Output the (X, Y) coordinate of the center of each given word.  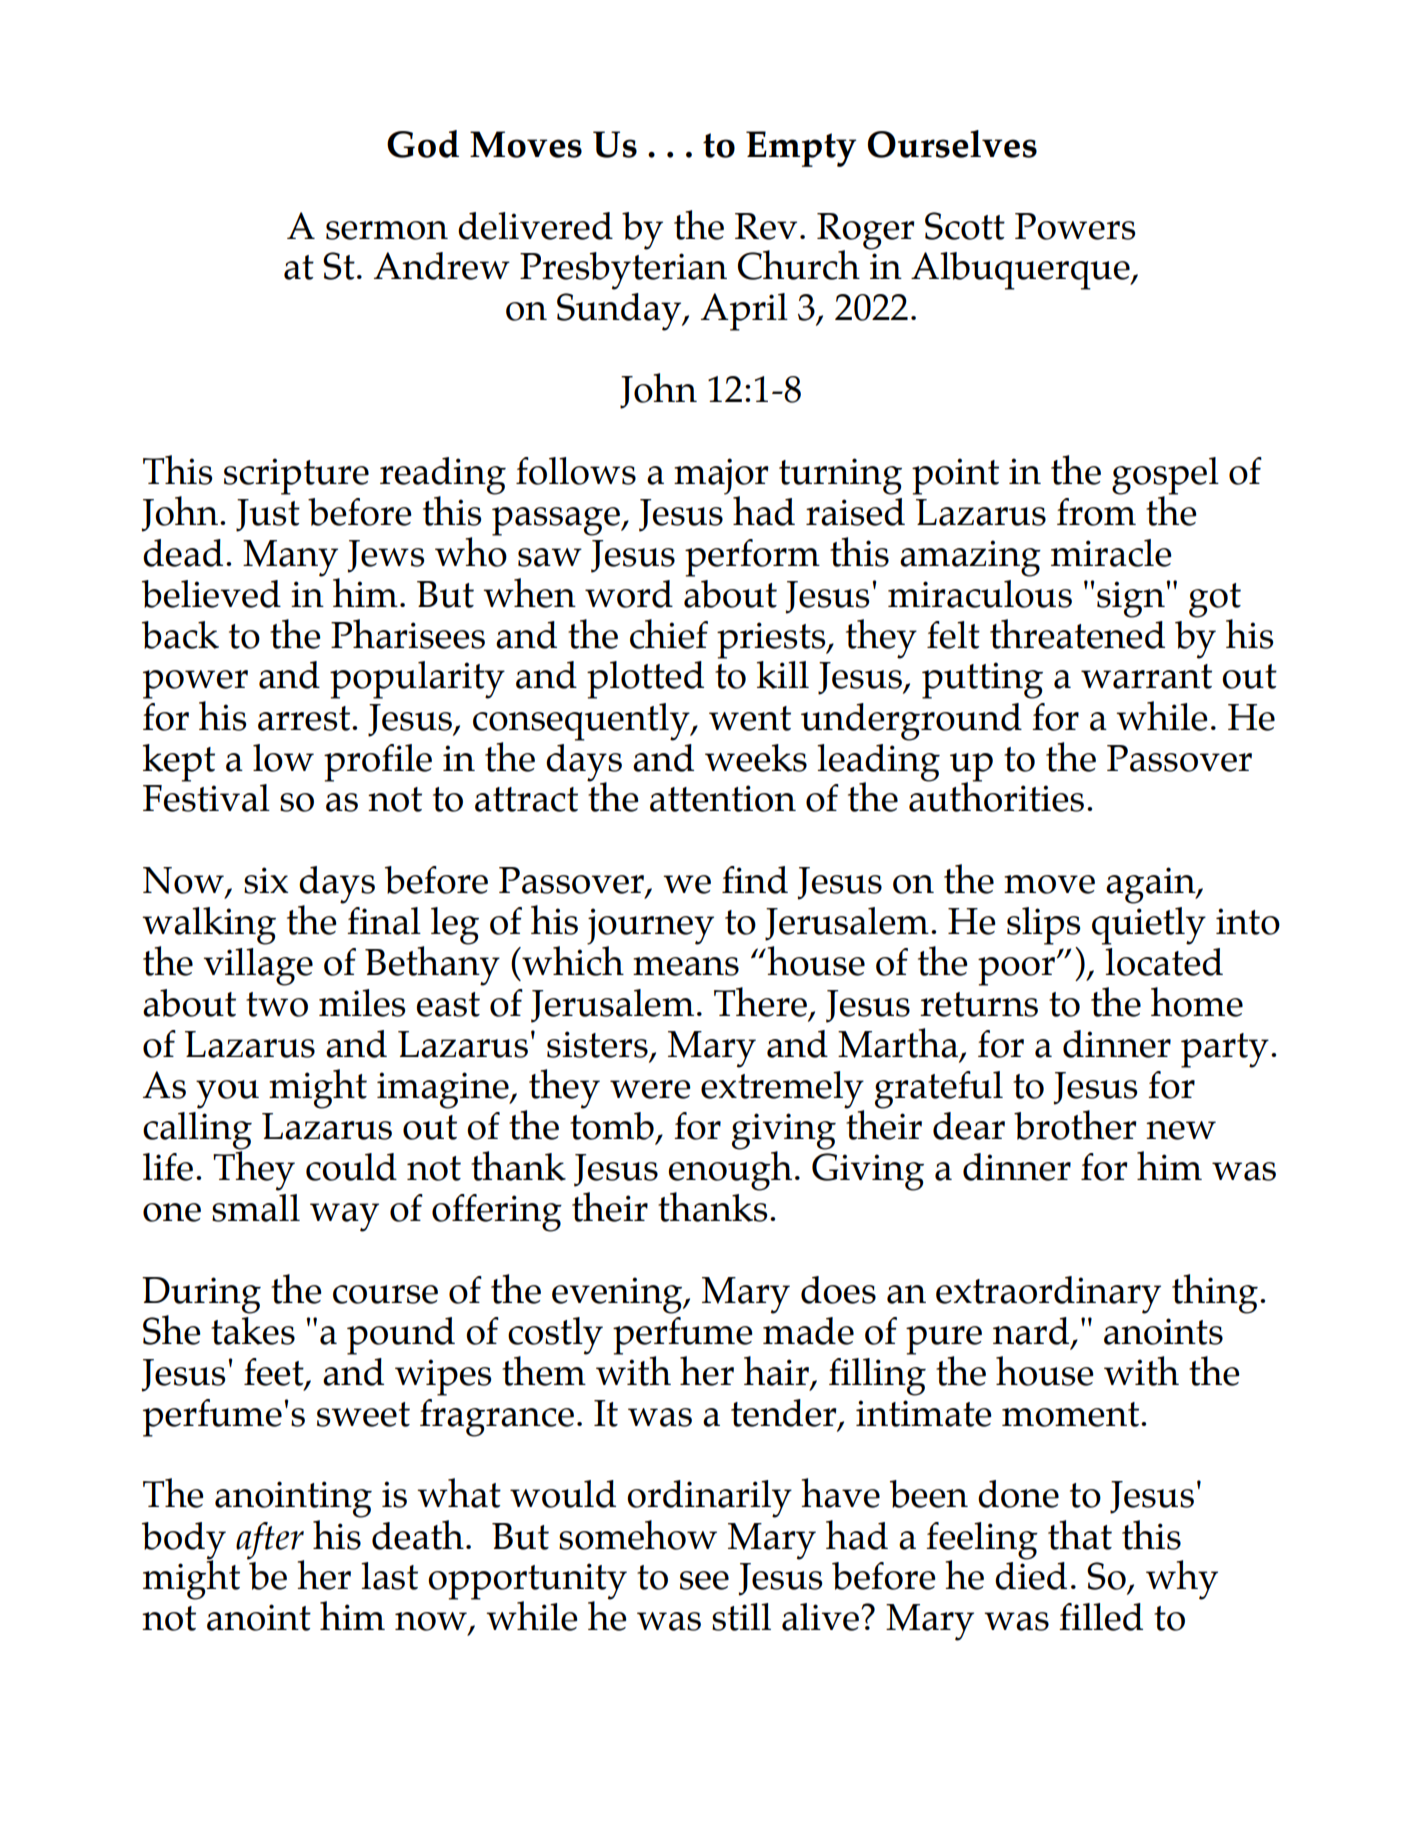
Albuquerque (1021, 271)
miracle (1111, 553)
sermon (387, 230)
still (741, 1617)
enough (730, 1170)
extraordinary (1048, 1295)
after (270, 1541)
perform (752, 558)
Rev (766, 226)
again (1152, 885)
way (344, 1217)
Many (290, 558)
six (266, 880)
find (755, 880)
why (1182, 1580)
